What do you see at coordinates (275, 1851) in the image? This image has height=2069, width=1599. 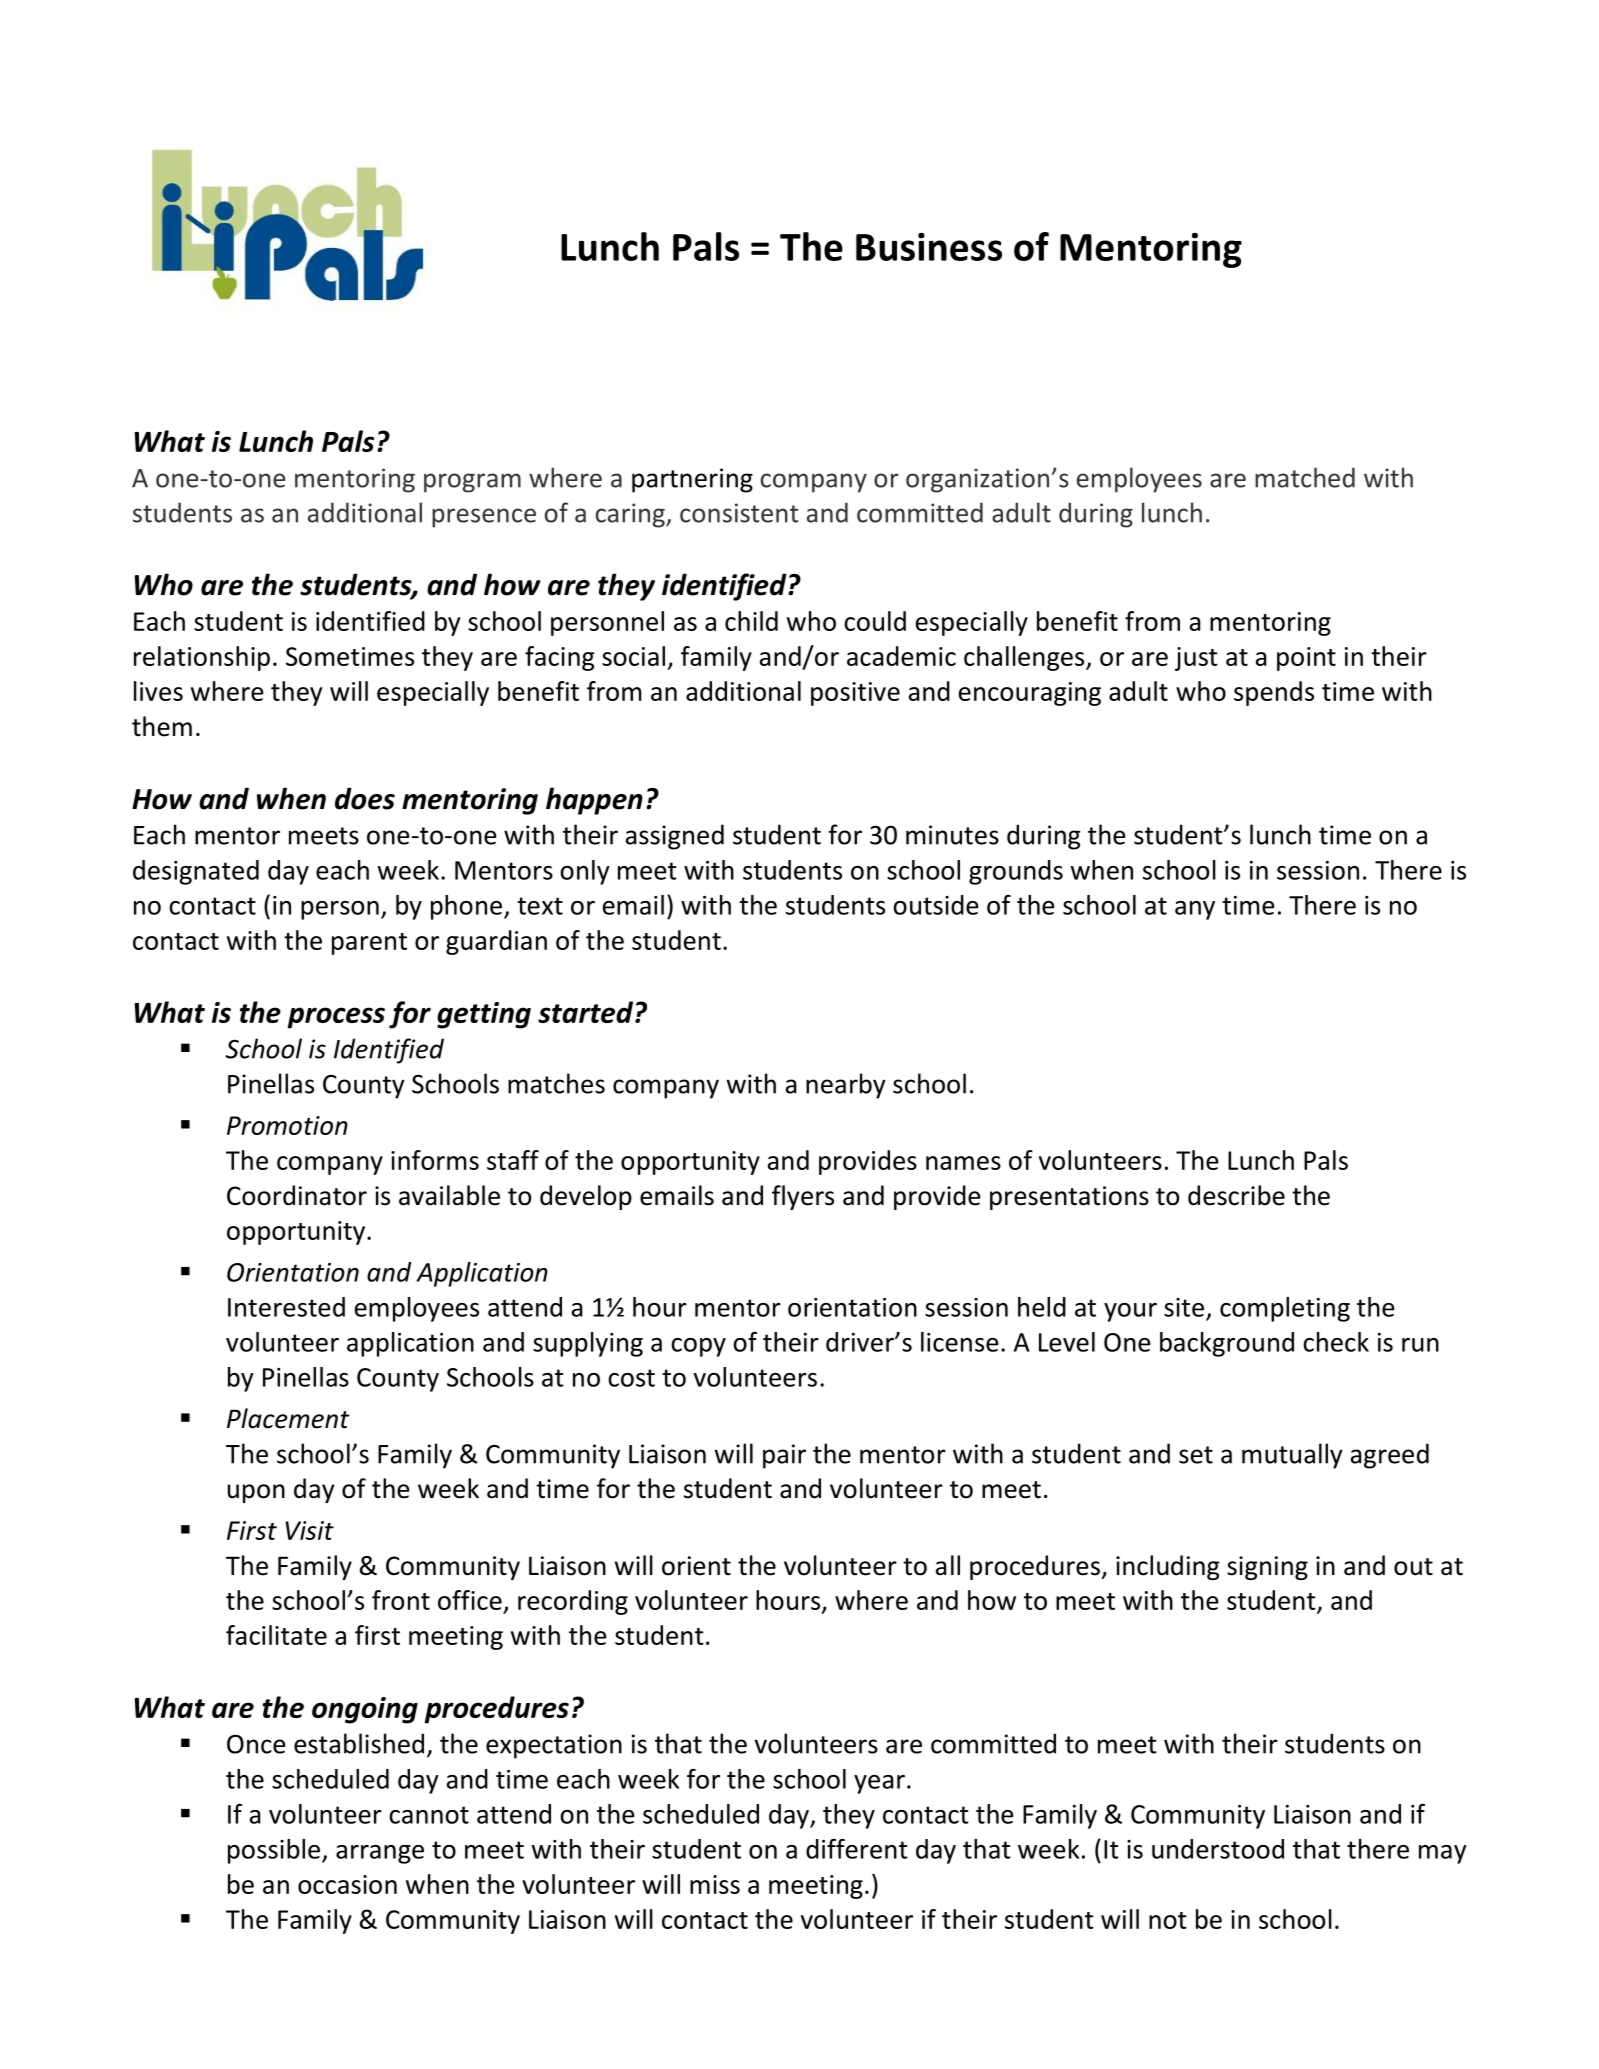 I see `possible` at bounding box center [275, 1851].
